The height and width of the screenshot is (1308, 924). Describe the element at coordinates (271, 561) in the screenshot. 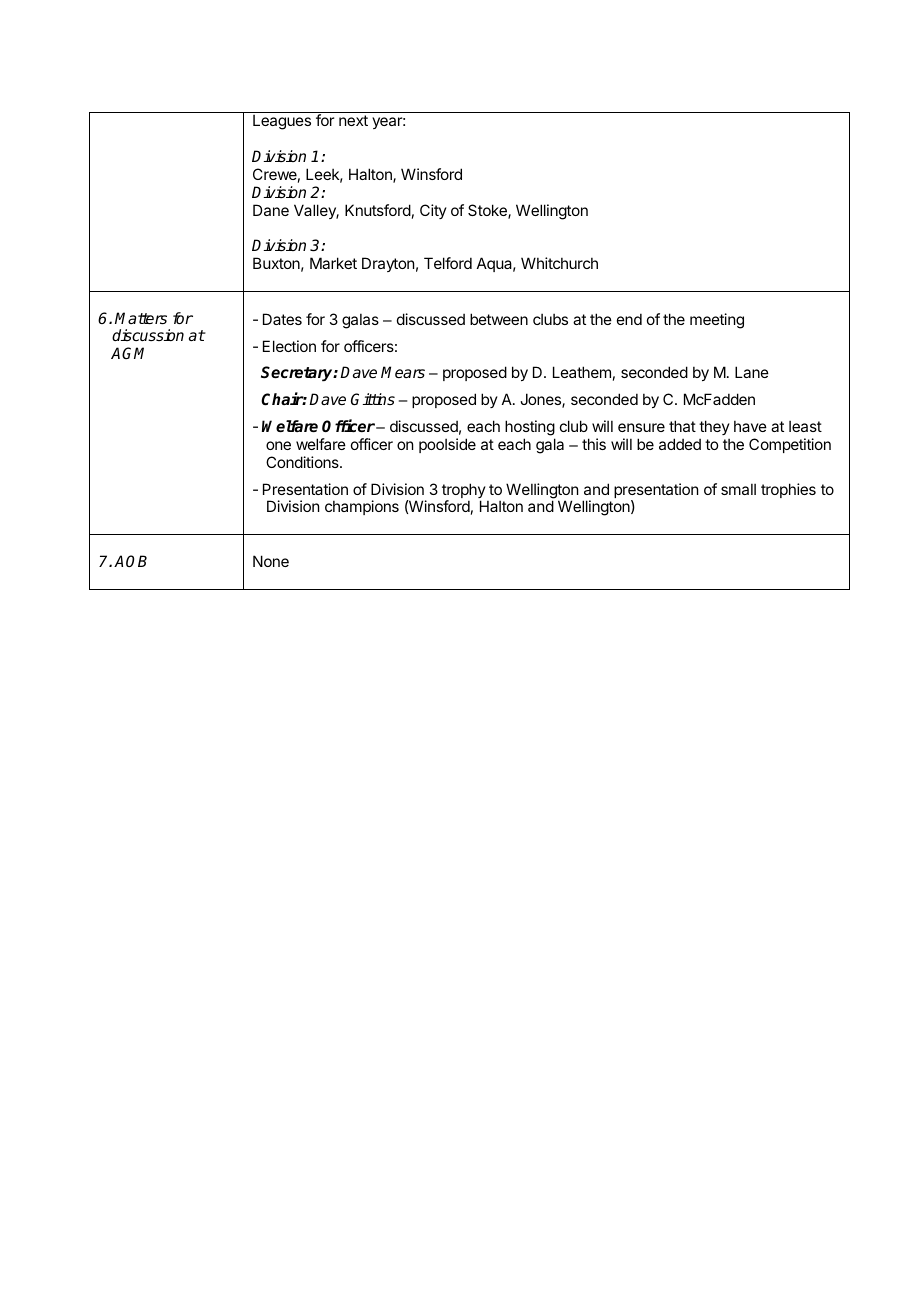

I see `None` at that location.
